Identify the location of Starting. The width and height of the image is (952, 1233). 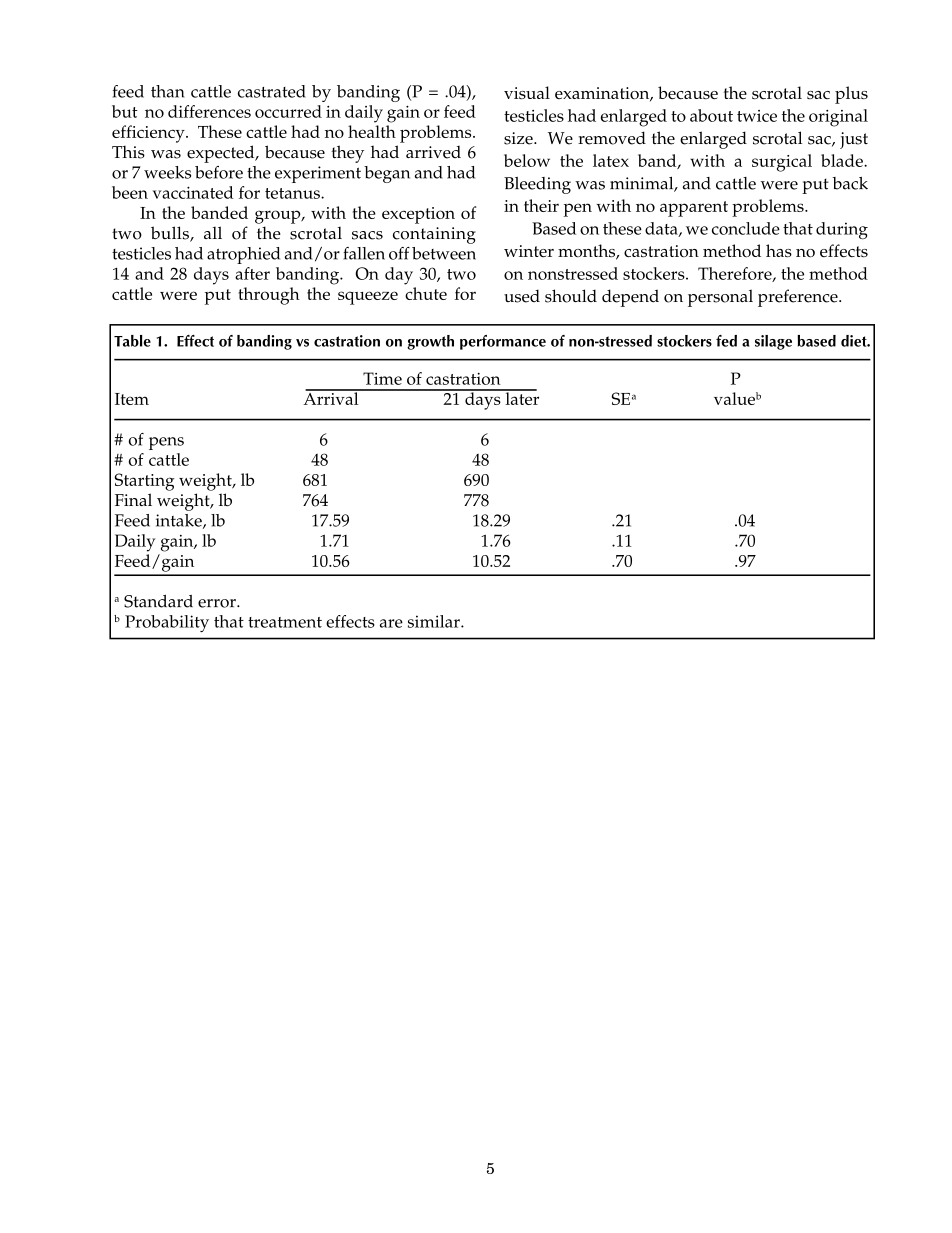
(145, 482).
